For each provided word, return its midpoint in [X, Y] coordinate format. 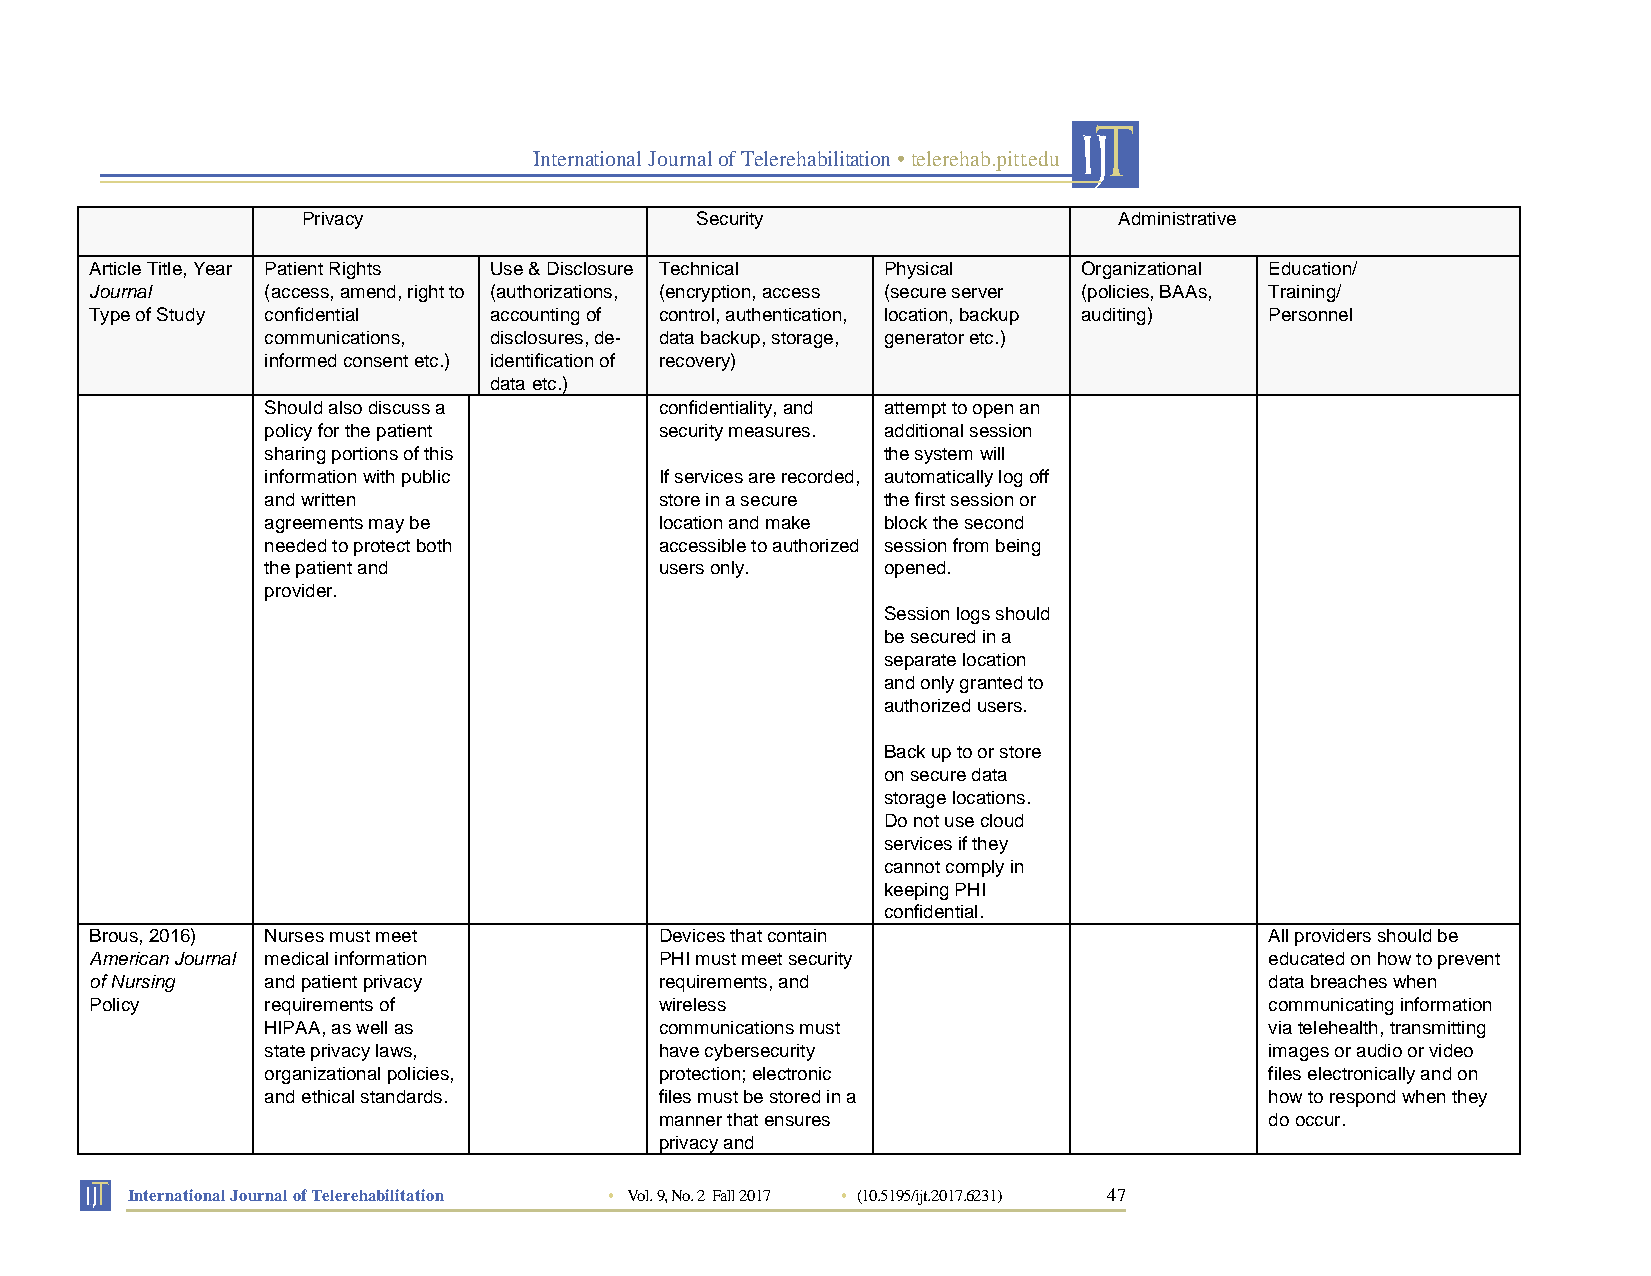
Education [1311, 268]
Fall [723, 1195]
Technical [698, 268]
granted [991, 684]
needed [295, 545]
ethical [328, 1096]
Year [213, 268]
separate [920, 662]
